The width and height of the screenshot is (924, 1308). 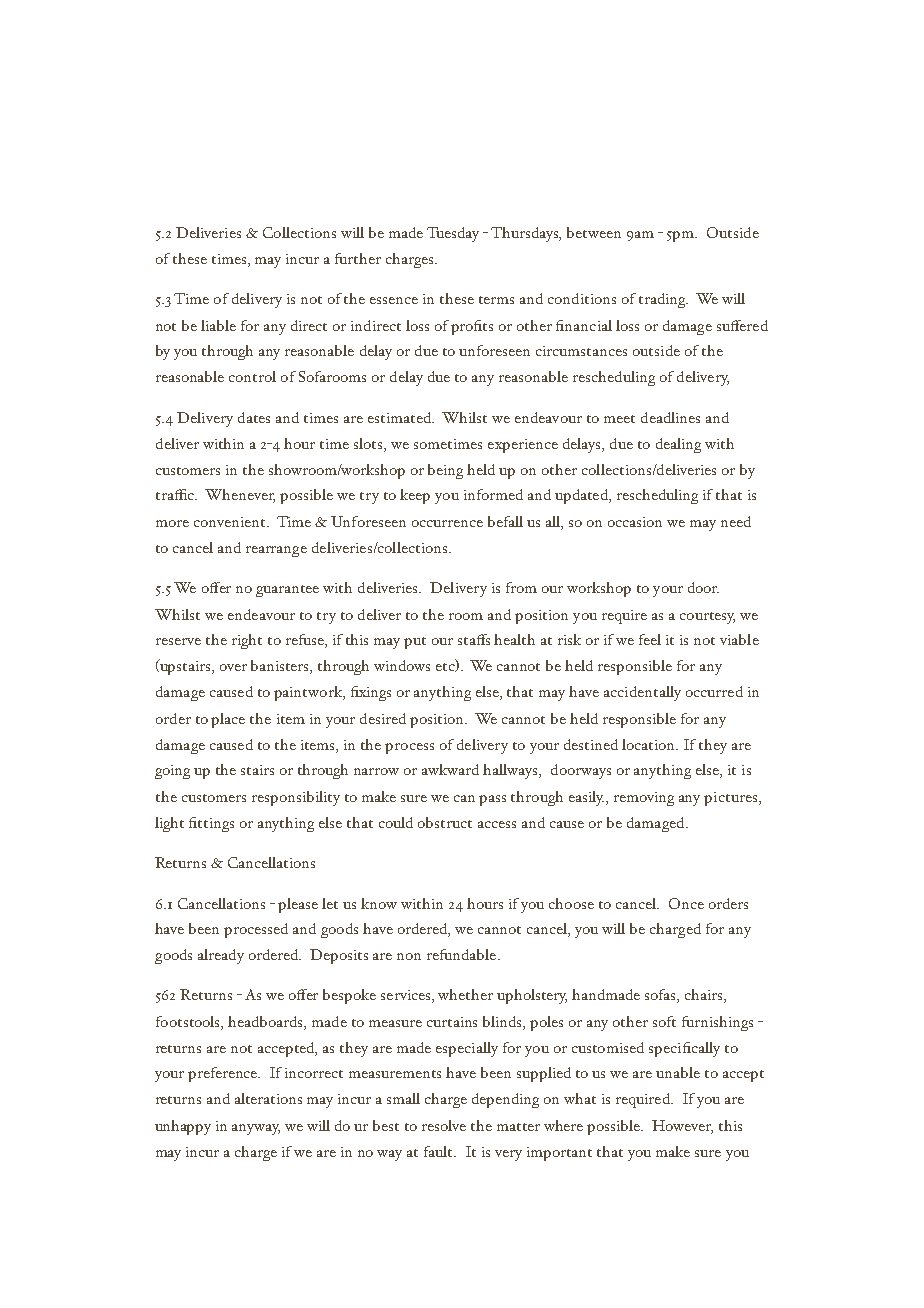 What do you see at coordinates (256, 1129) in the screenshot?
I see `anyway` at bounding box center [256, 1129].
